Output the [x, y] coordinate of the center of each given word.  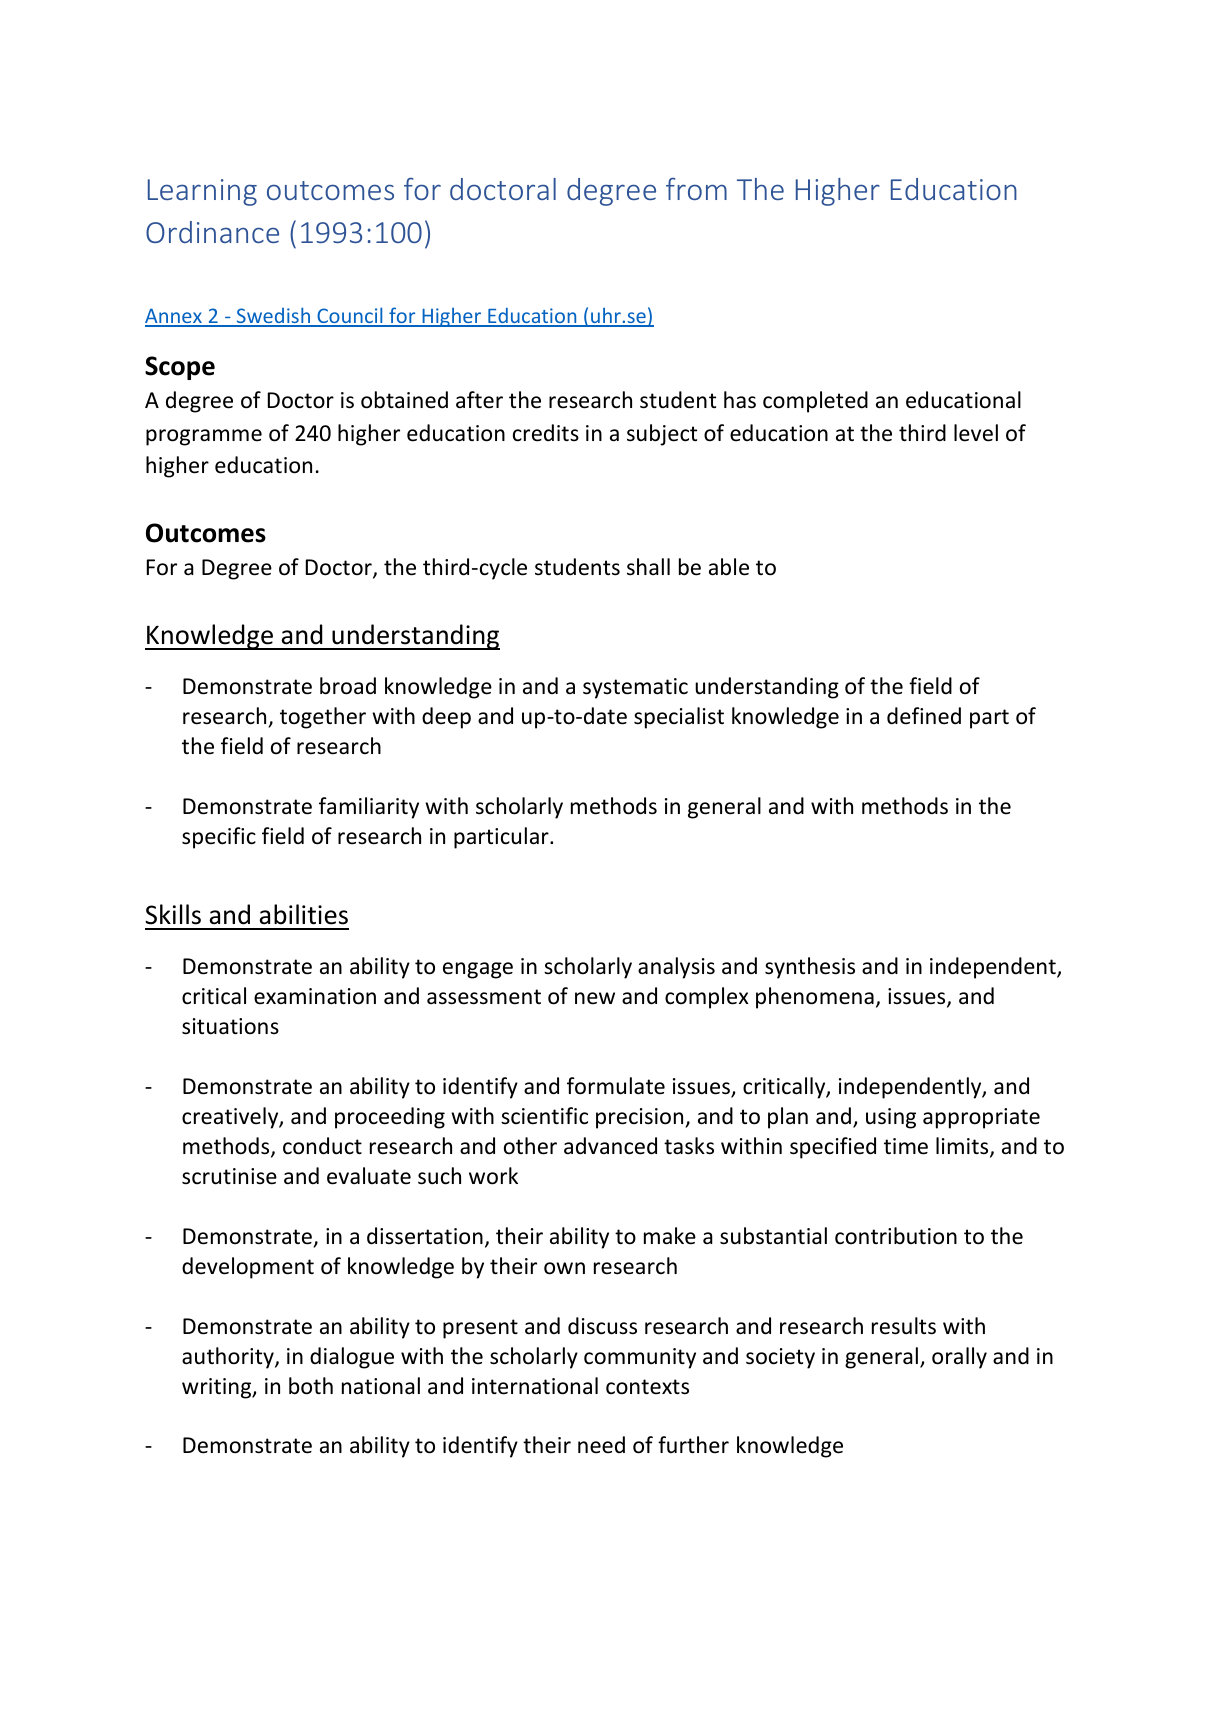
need [601, 1445]
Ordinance [212, 232]
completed [815, 402]
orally [959, 1358]
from [696, 189]
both [311, 1386]
